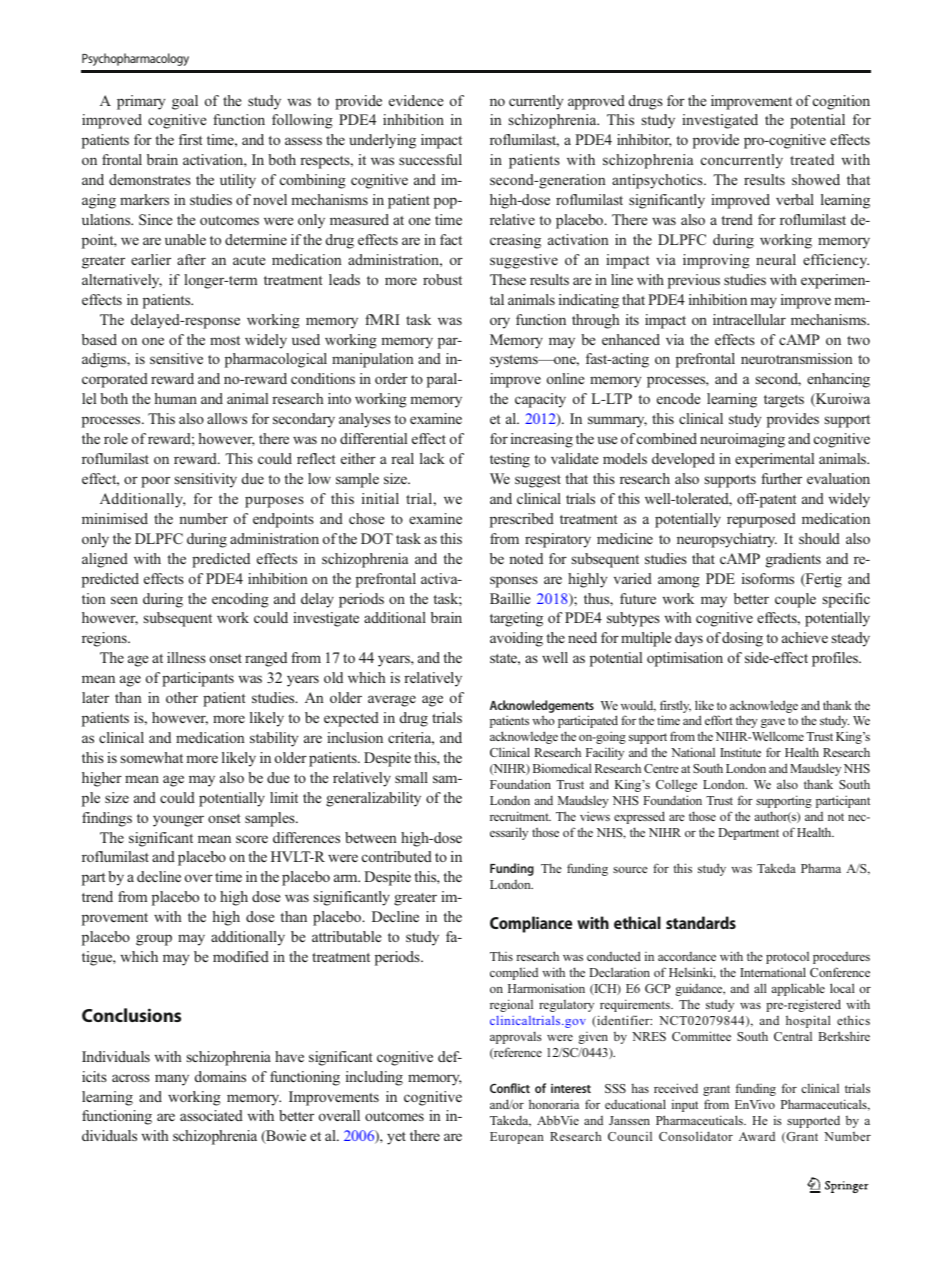 This screenshot has width=952, height=1265. I want to click on associated, so click(211, 1115).
